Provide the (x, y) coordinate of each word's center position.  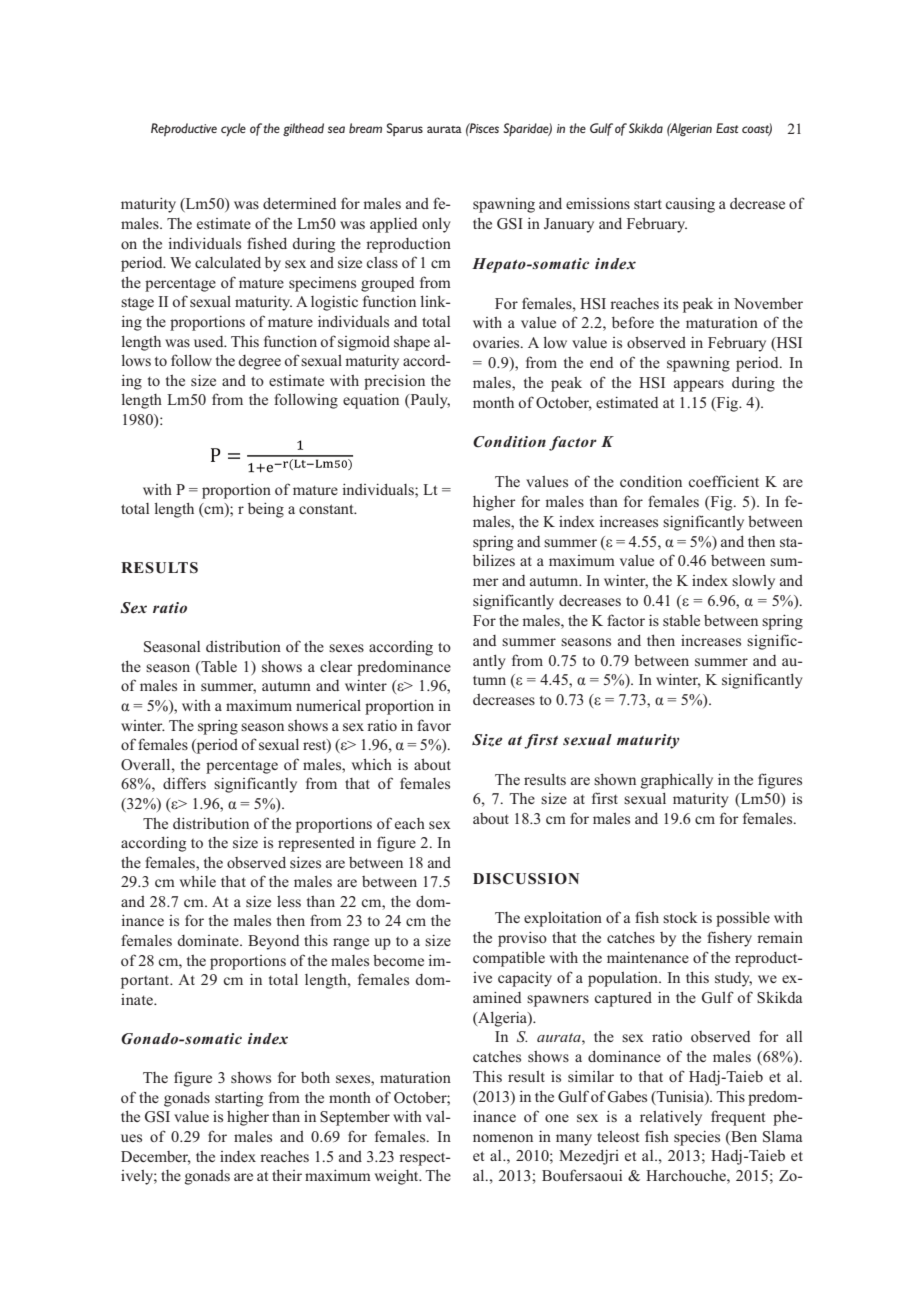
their (287, 1175)
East (727, 128)
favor (434, 725)
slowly (753, 582)
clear (336, 666)
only (436, 225)
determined (299, 203)
